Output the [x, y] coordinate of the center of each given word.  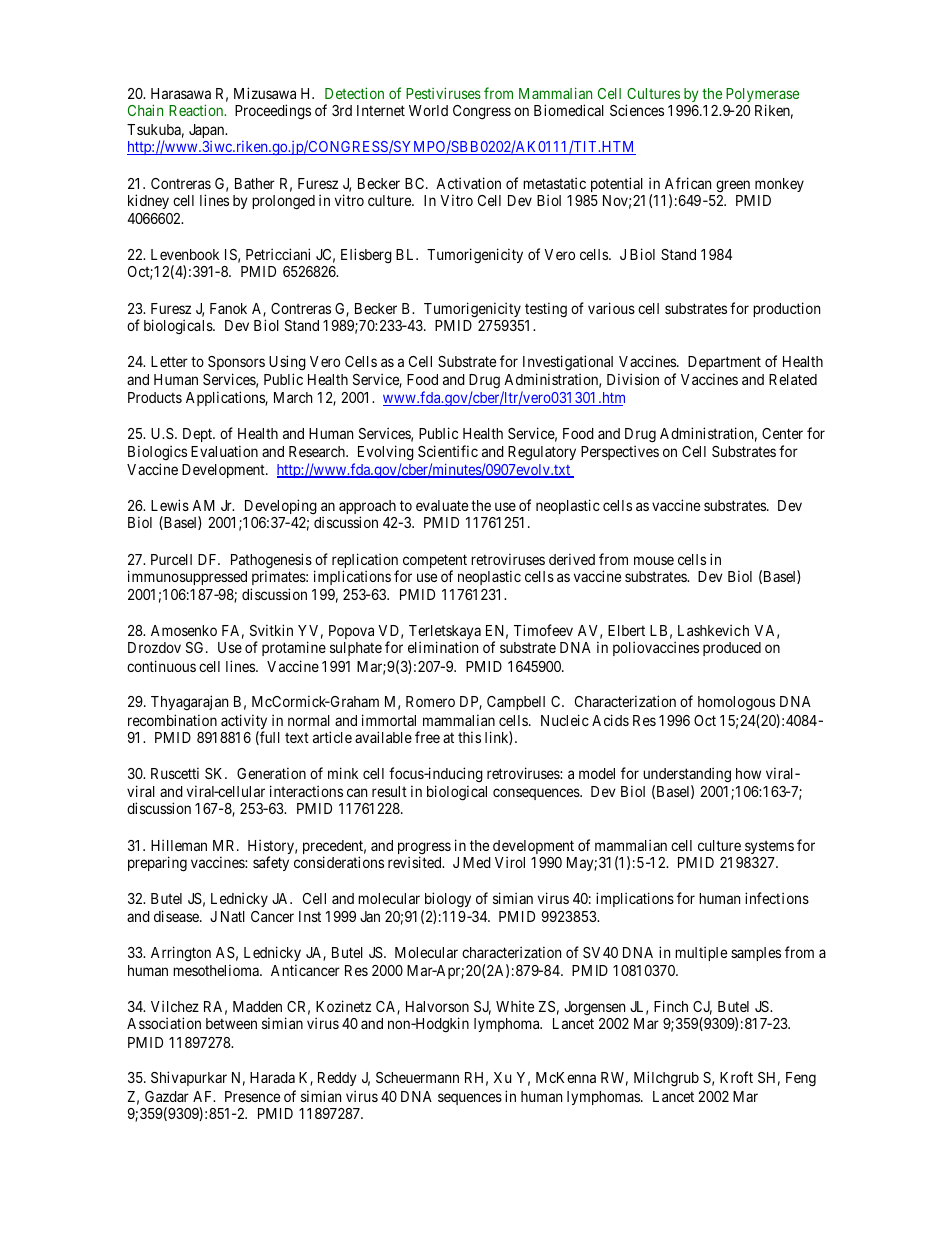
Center [782, 433]
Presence [252, 1096]
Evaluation [224, 451]
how [748, 773]
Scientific [448, 451]
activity [244, 723]
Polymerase [762, 96]
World [428, 110]
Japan [208, 131]
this [469, 737]
